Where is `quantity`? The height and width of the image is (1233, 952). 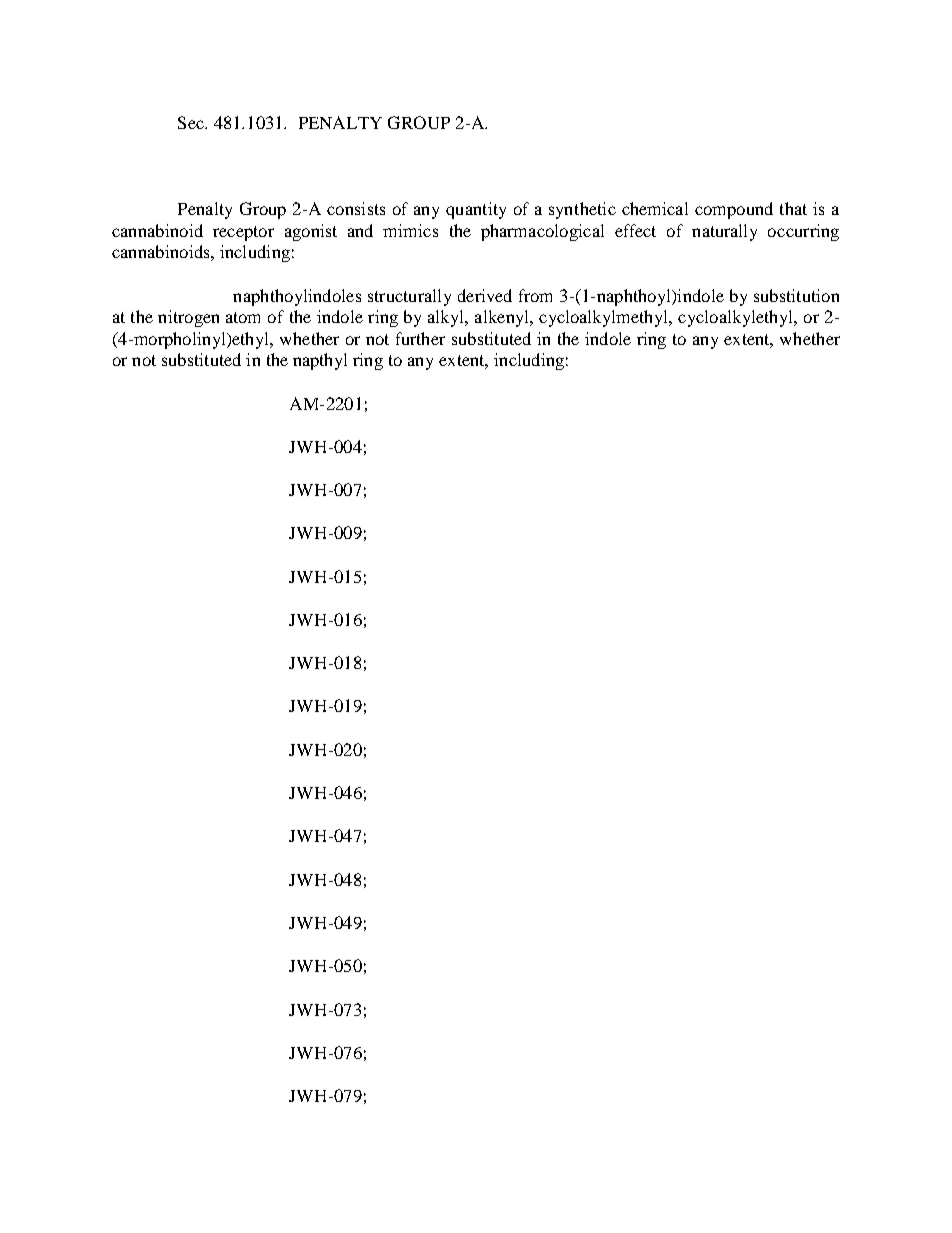
quantity is located at coordinates (476, 210).
